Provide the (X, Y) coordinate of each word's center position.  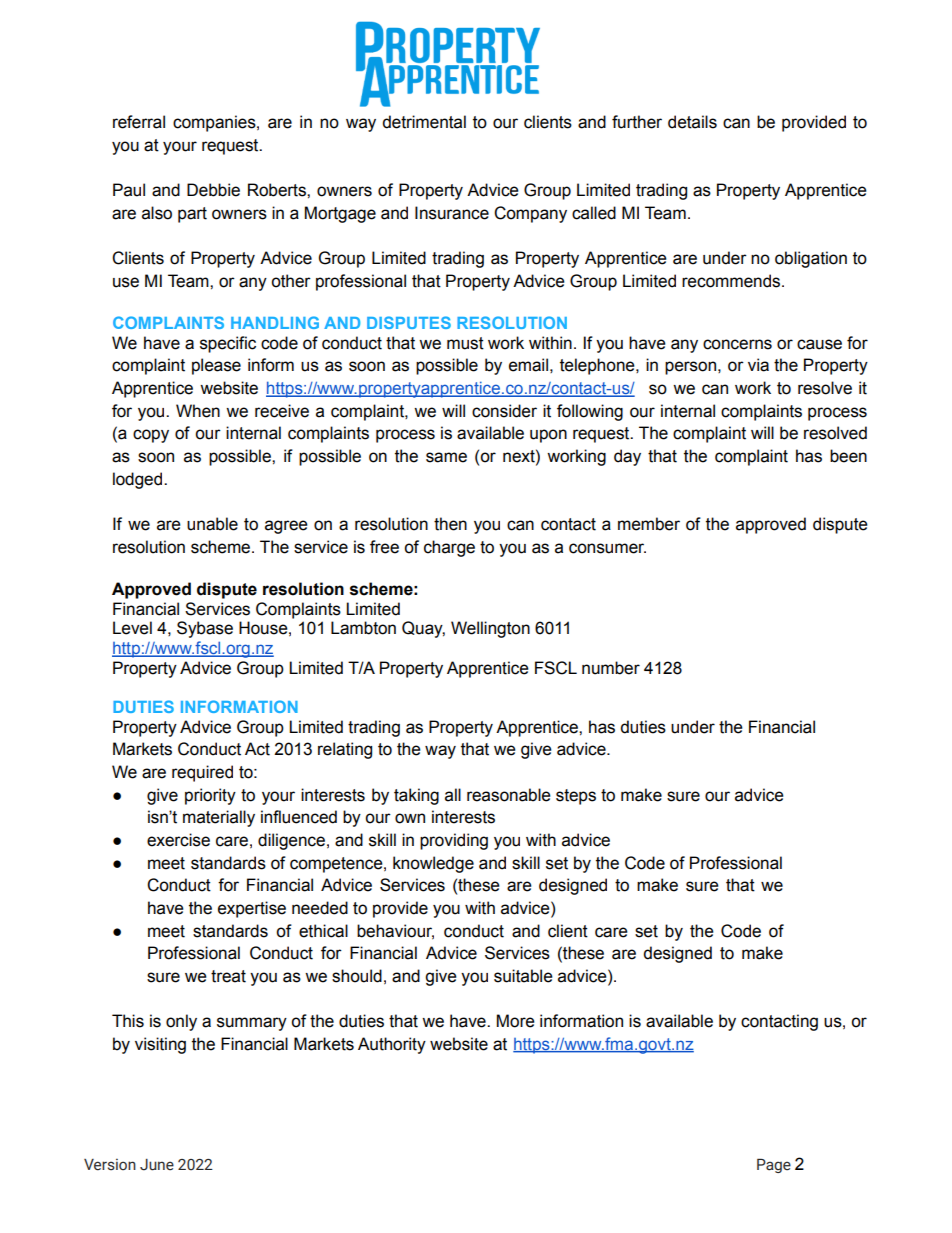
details (692, 122)
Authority (392, 1045)
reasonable (509, 795)
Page (774, 1166)
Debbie (213, 190)
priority (210, 796)
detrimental (424, 122)
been (848, 456)
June (157, 1165)
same (446, 457)
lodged (139, 480)
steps (576, 797)
